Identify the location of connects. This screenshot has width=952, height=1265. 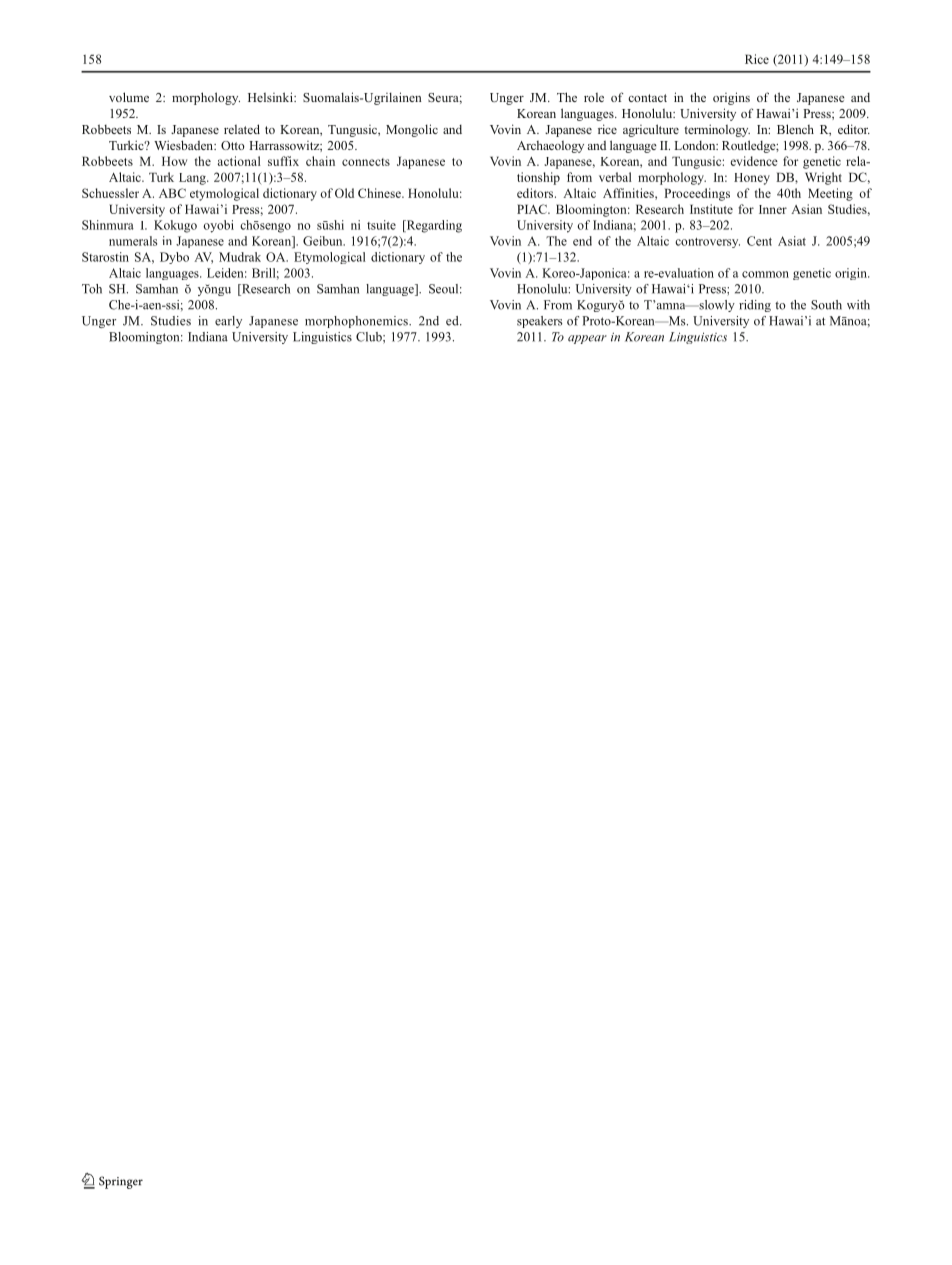
(366, 162).
